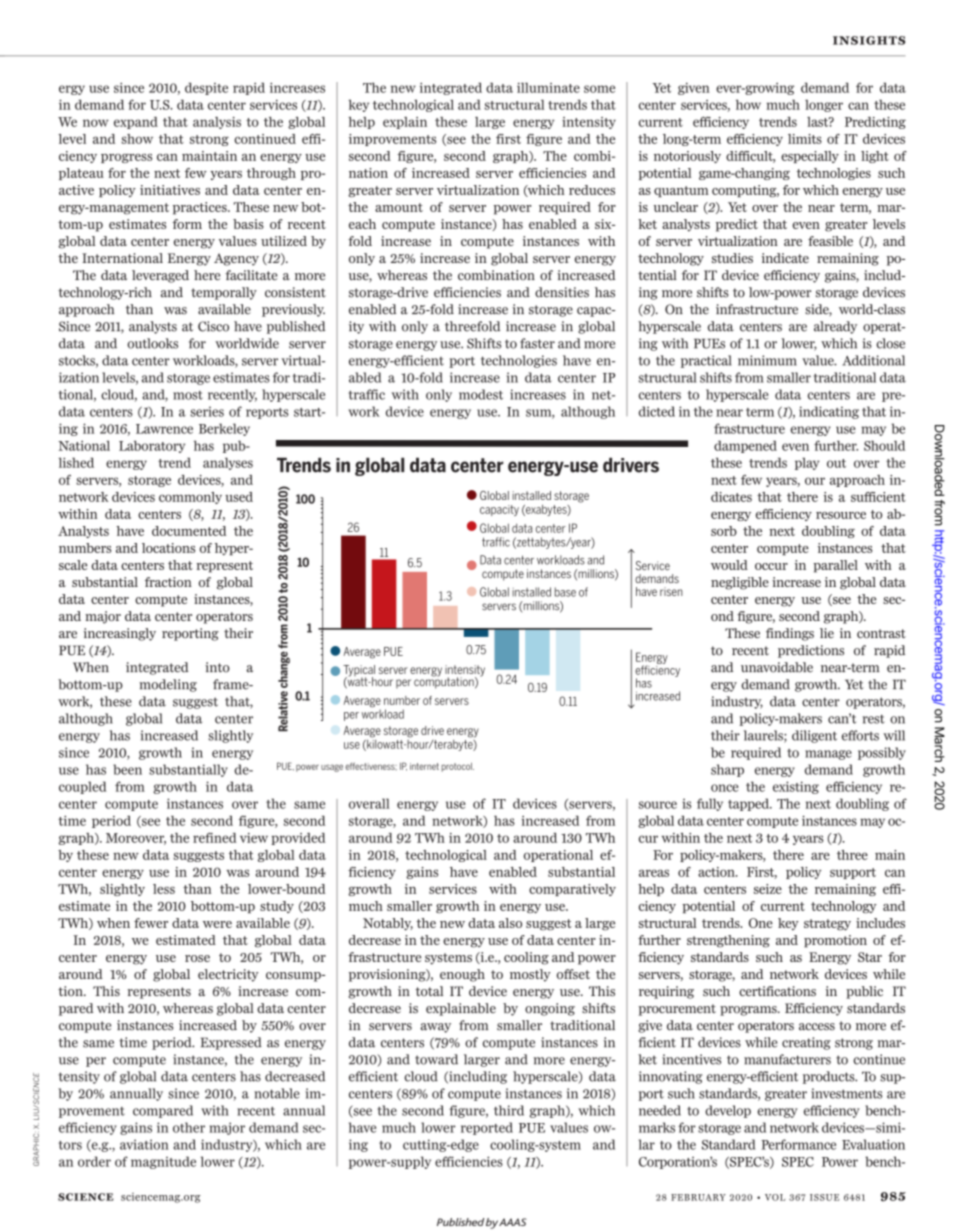 This screenshot has width=964, height=1232. What do you see at coordinates (163, 1162) in the screenshot?
I see `magnitude` at bounding box center [163, 1162].
